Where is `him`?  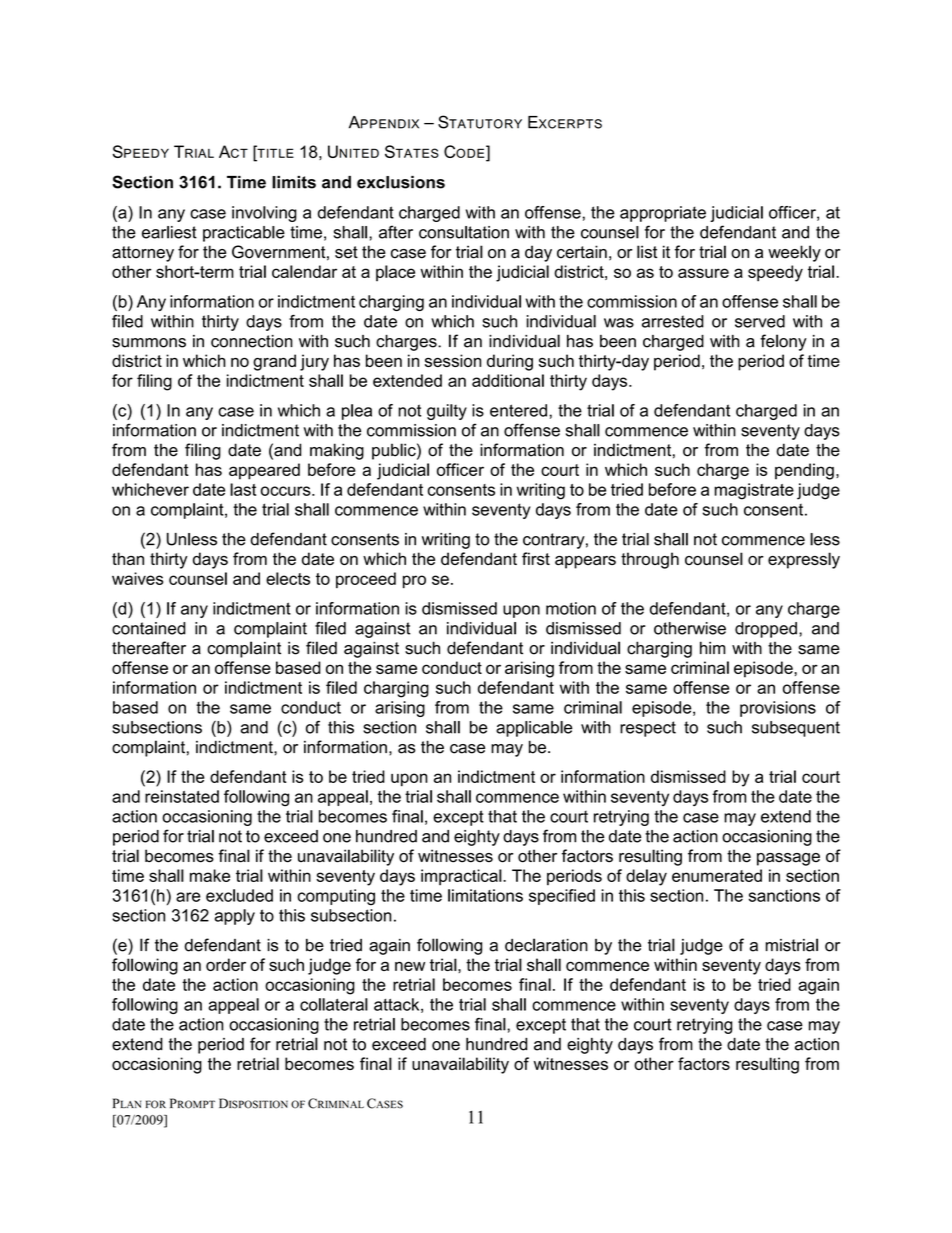
him is located at coordinates (713, 647).
